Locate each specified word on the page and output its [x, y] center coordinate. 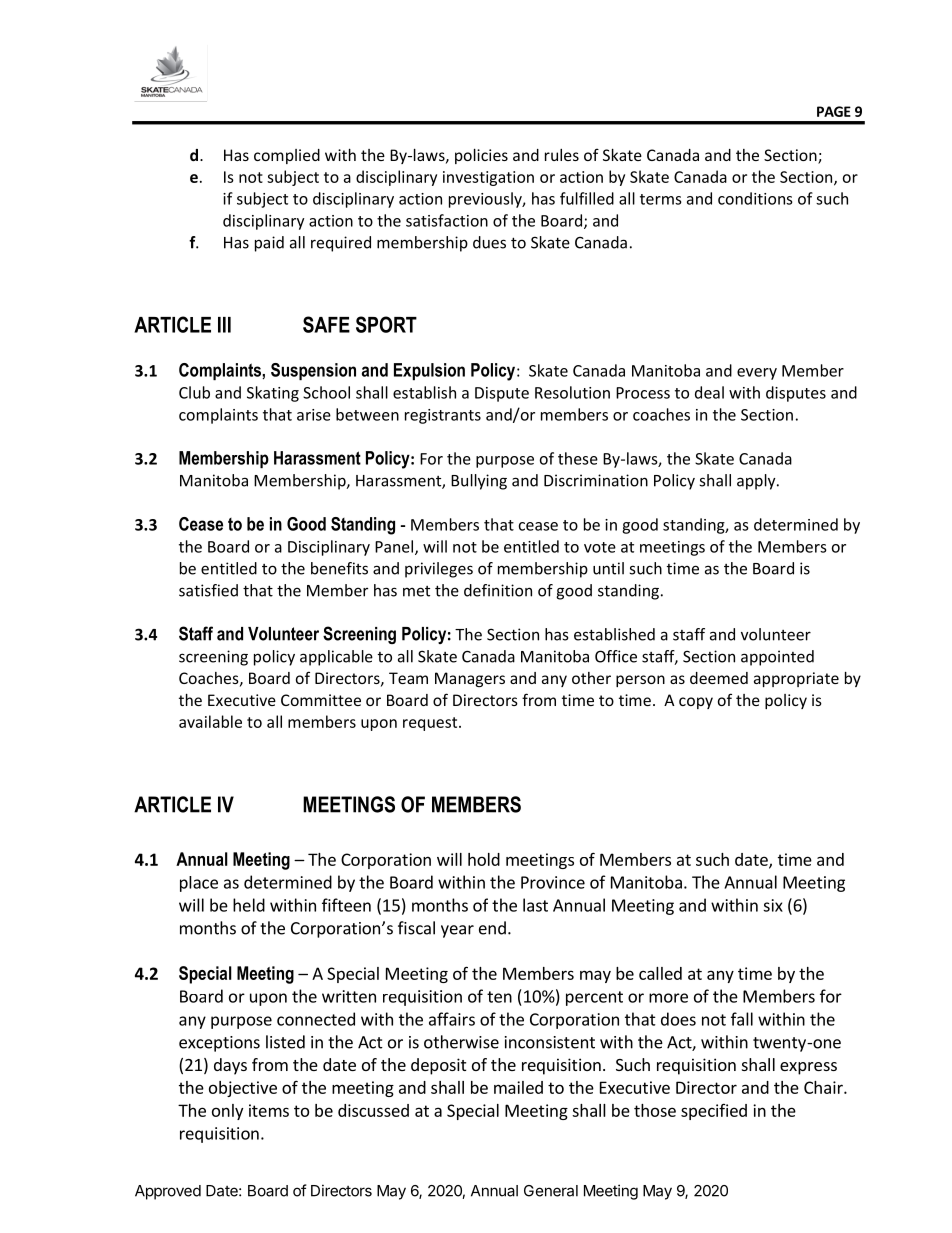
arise [314, 415]
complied [287, 156]
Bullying [479, 482]
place [199, 884]
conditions [755, 198]
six [773, 905]
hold [484, 859]
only [227, 1112]
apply [757, 482]
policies [481, 156]
